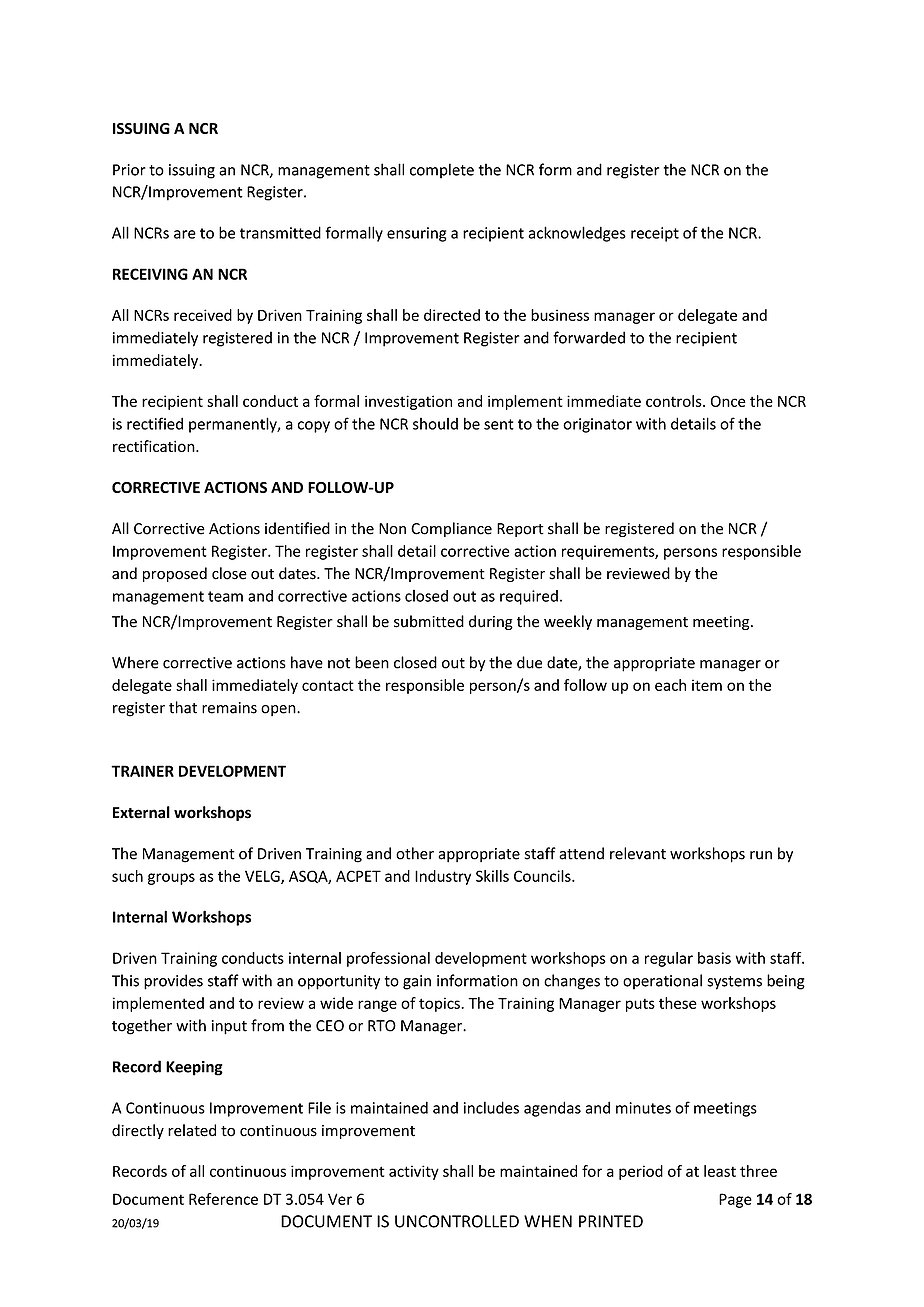  Describe the element at coordinates (223, 1199) in the page. I see `Reference` at that location.
